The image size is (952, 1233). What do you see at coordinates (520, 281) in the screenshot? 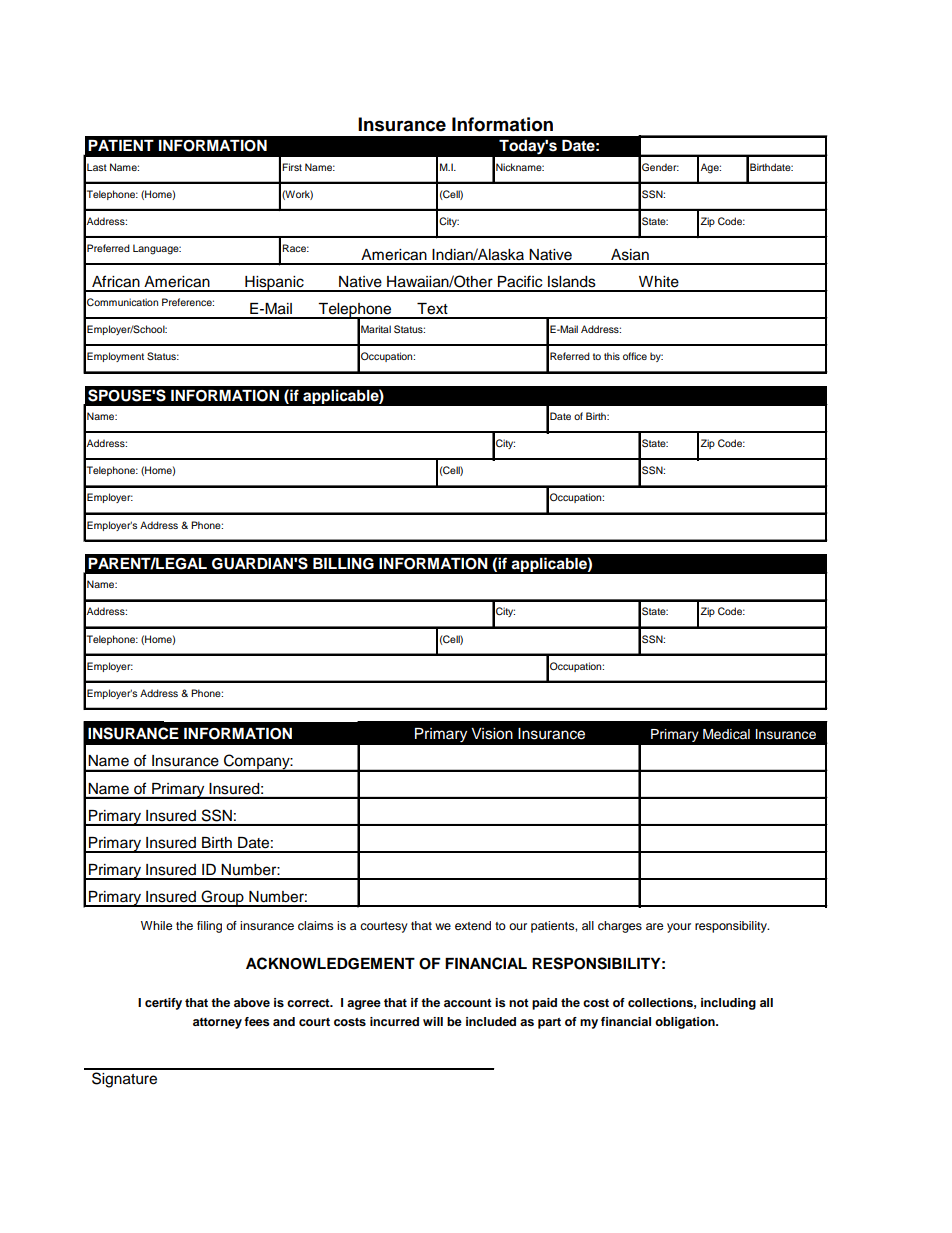
I see `Pacific` at bounding box center [520, 281].
